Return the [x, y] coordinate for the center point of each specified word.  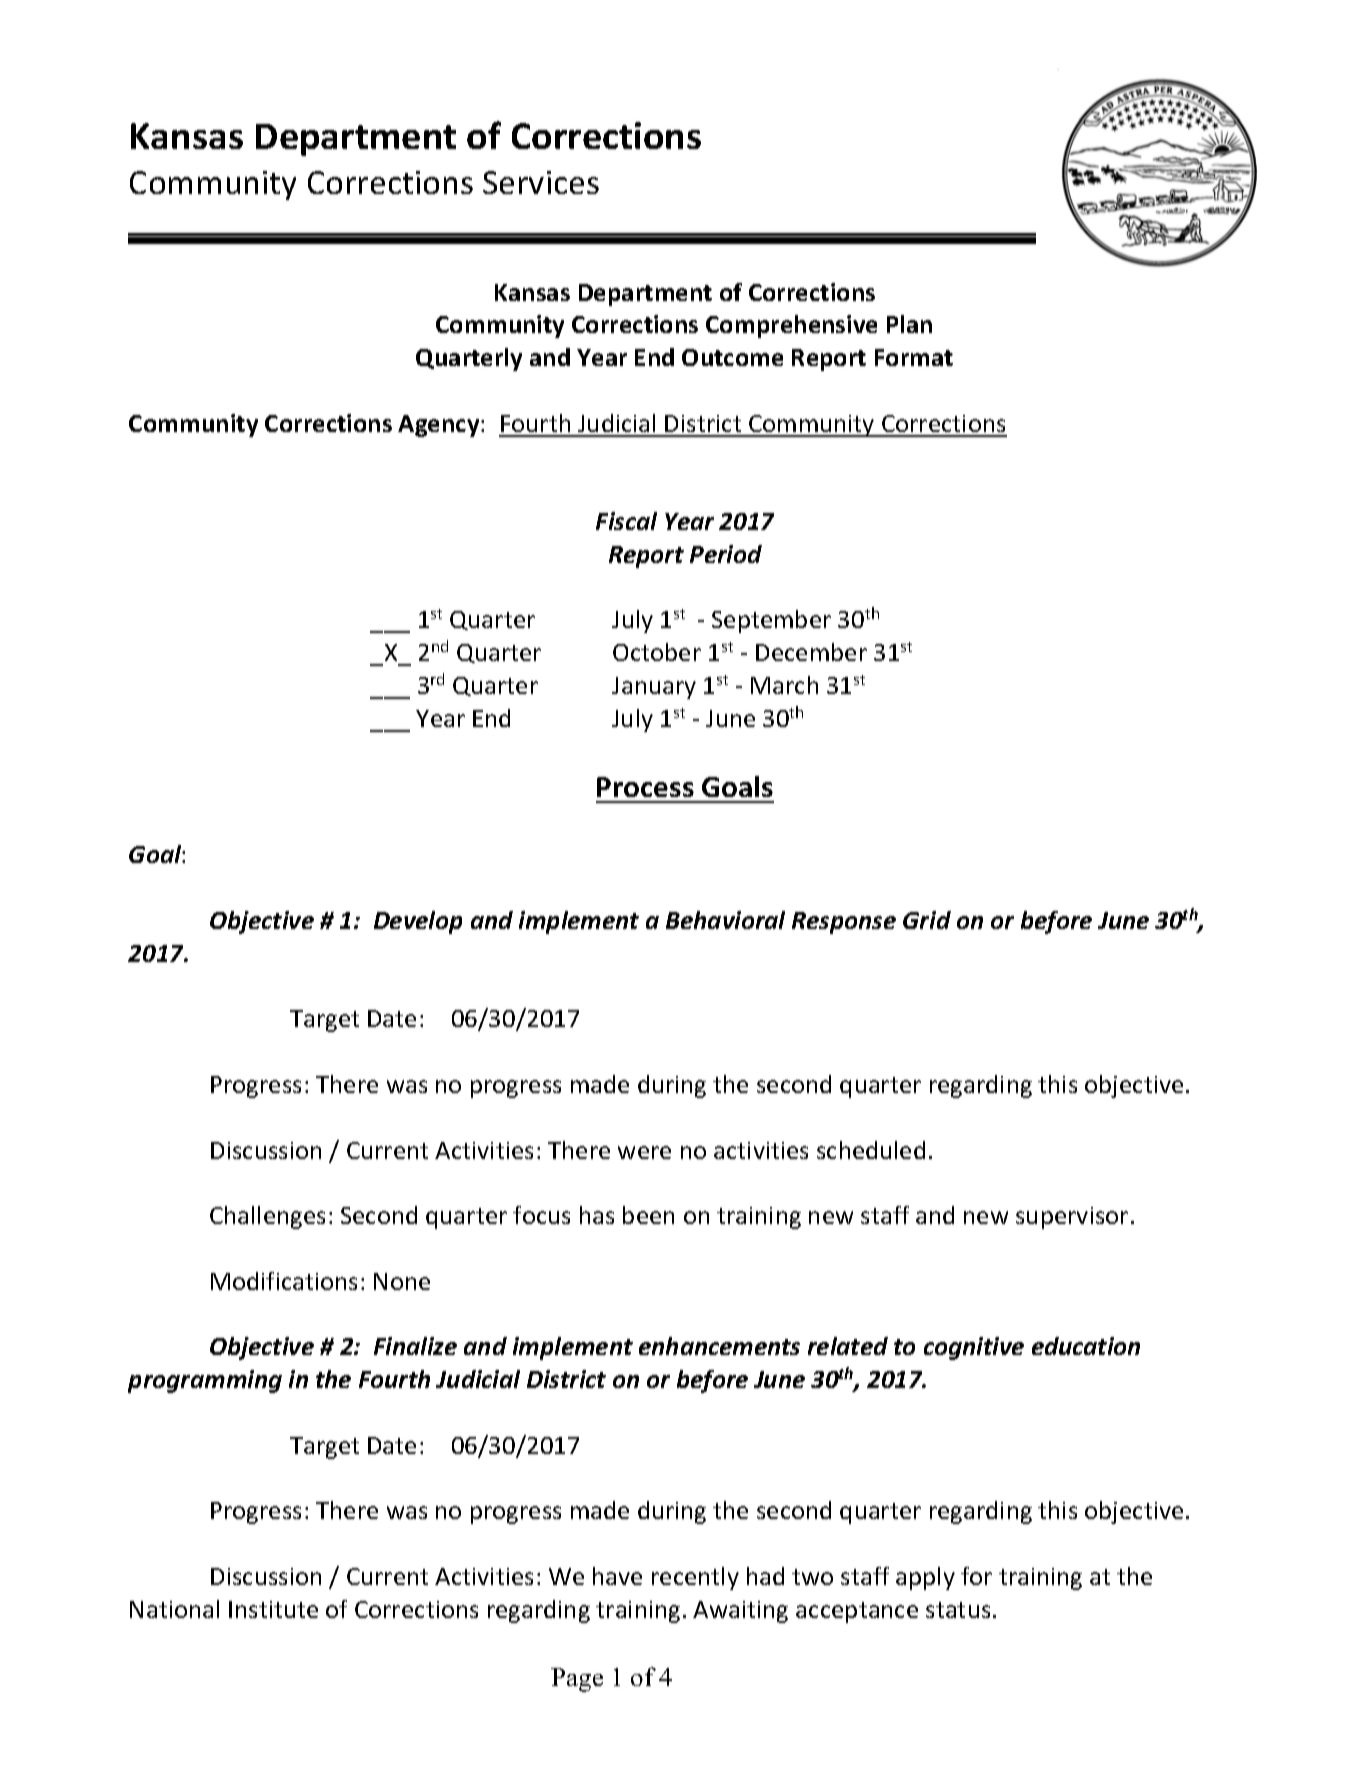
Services [541, 182]
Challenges [267, 1217]
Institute [273, 1609]
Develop [418, 922]
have [617, 1576]
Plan [909, 324]
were [644, 1152]
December [811, 652]
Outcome [732, 357]
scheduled [871, 1150]
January [654, 688]
